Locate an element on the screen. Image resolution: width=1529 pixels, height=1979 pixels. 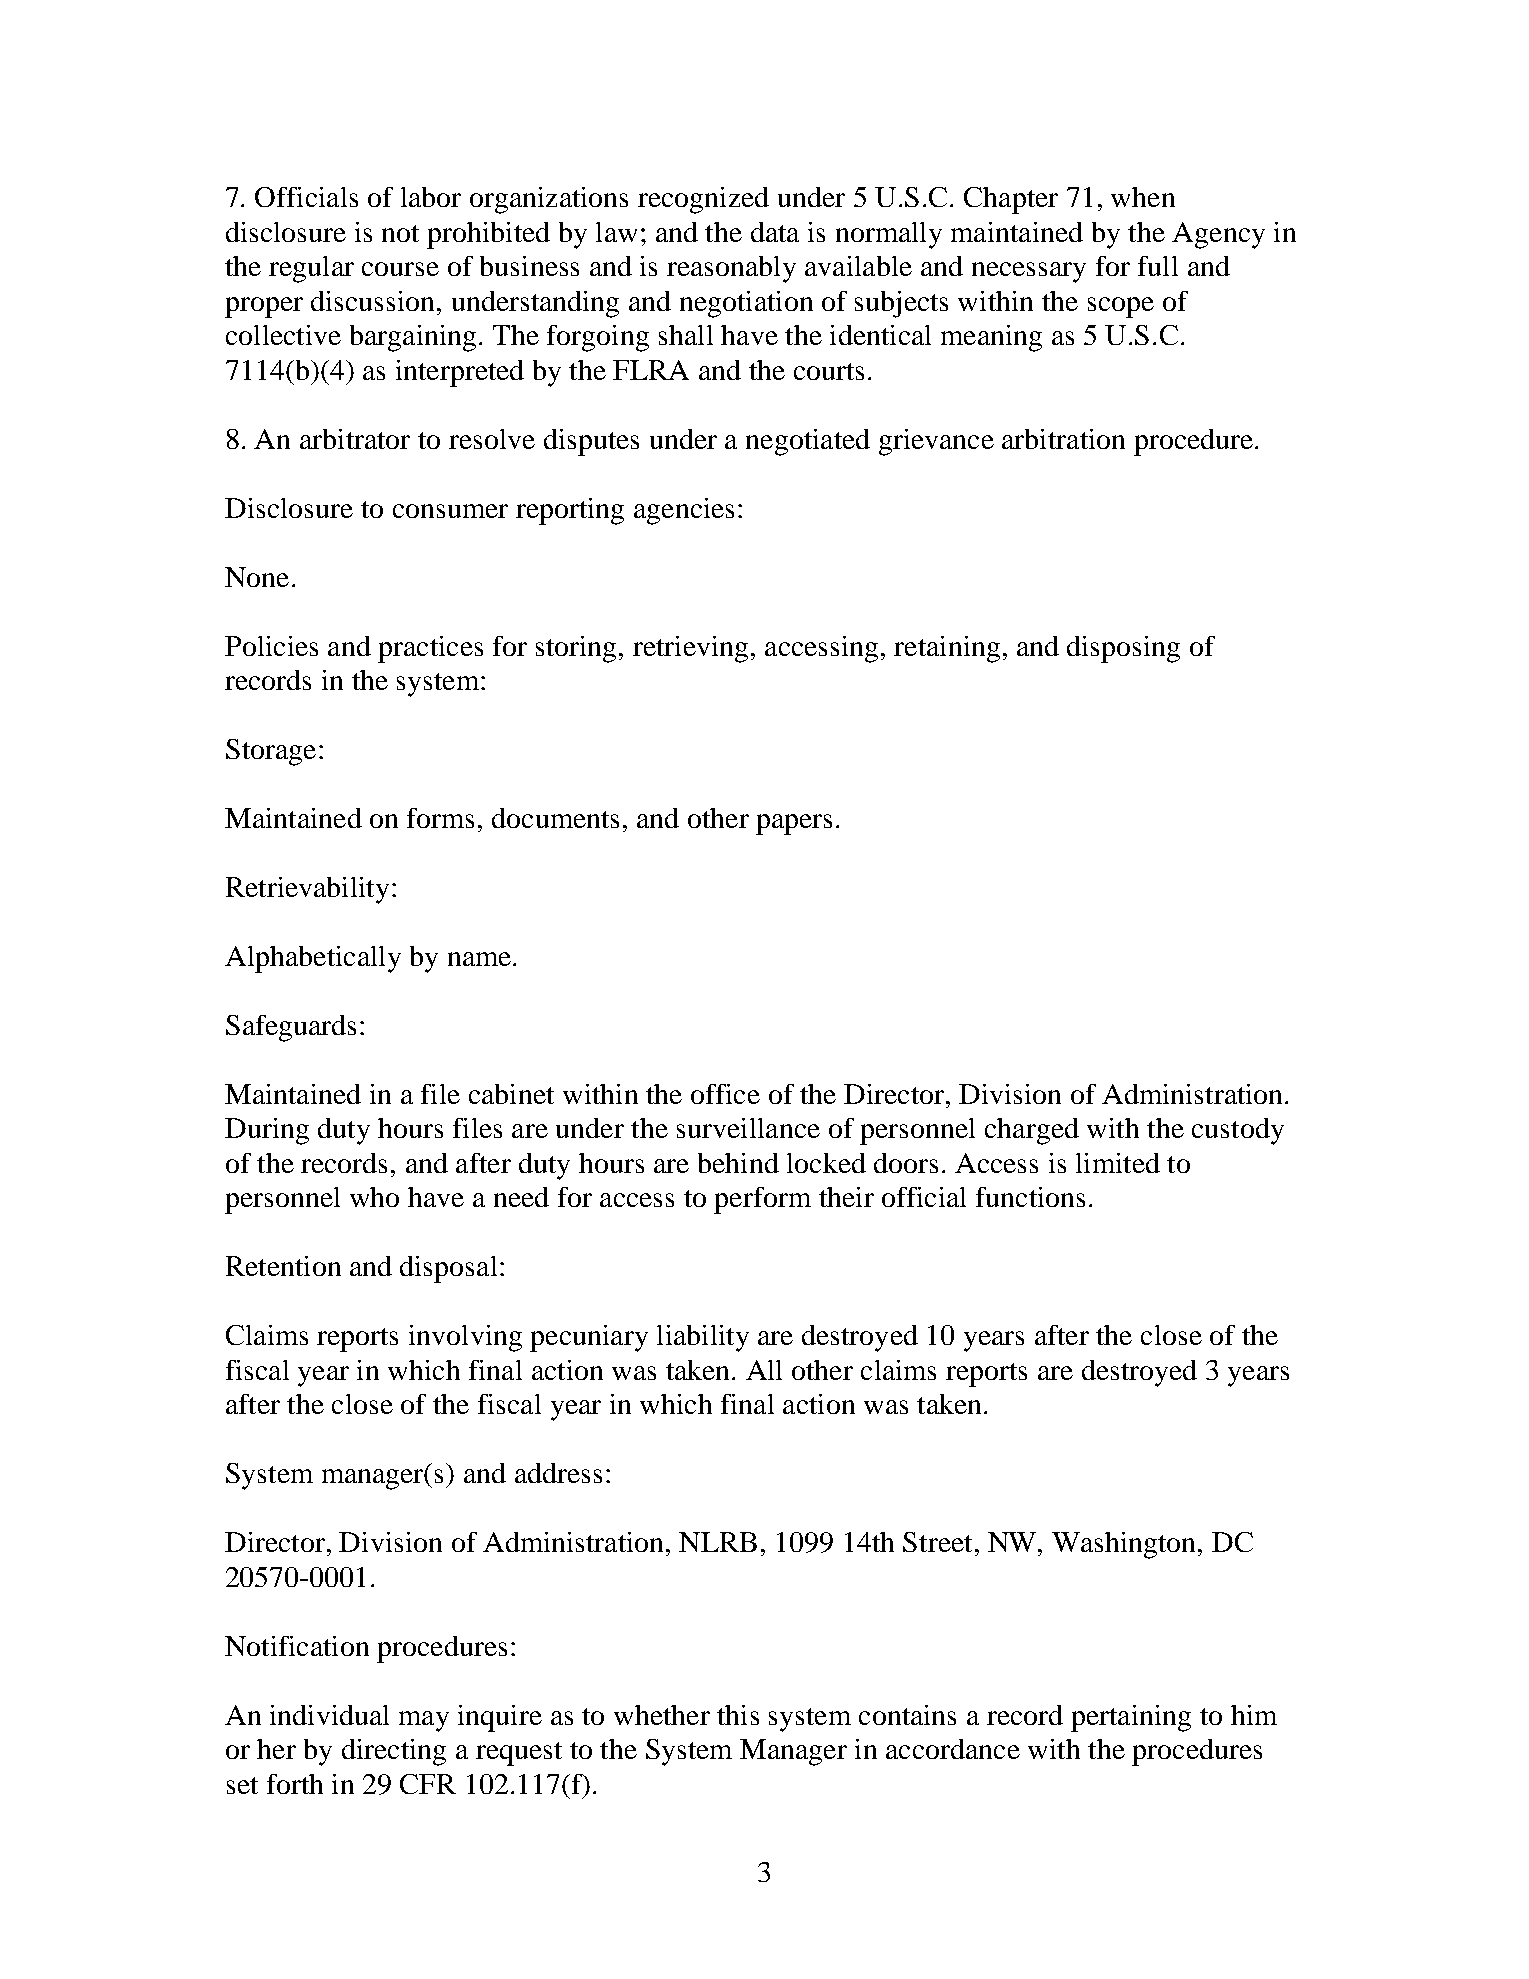
Storage is located at coordinates (271, 752).
